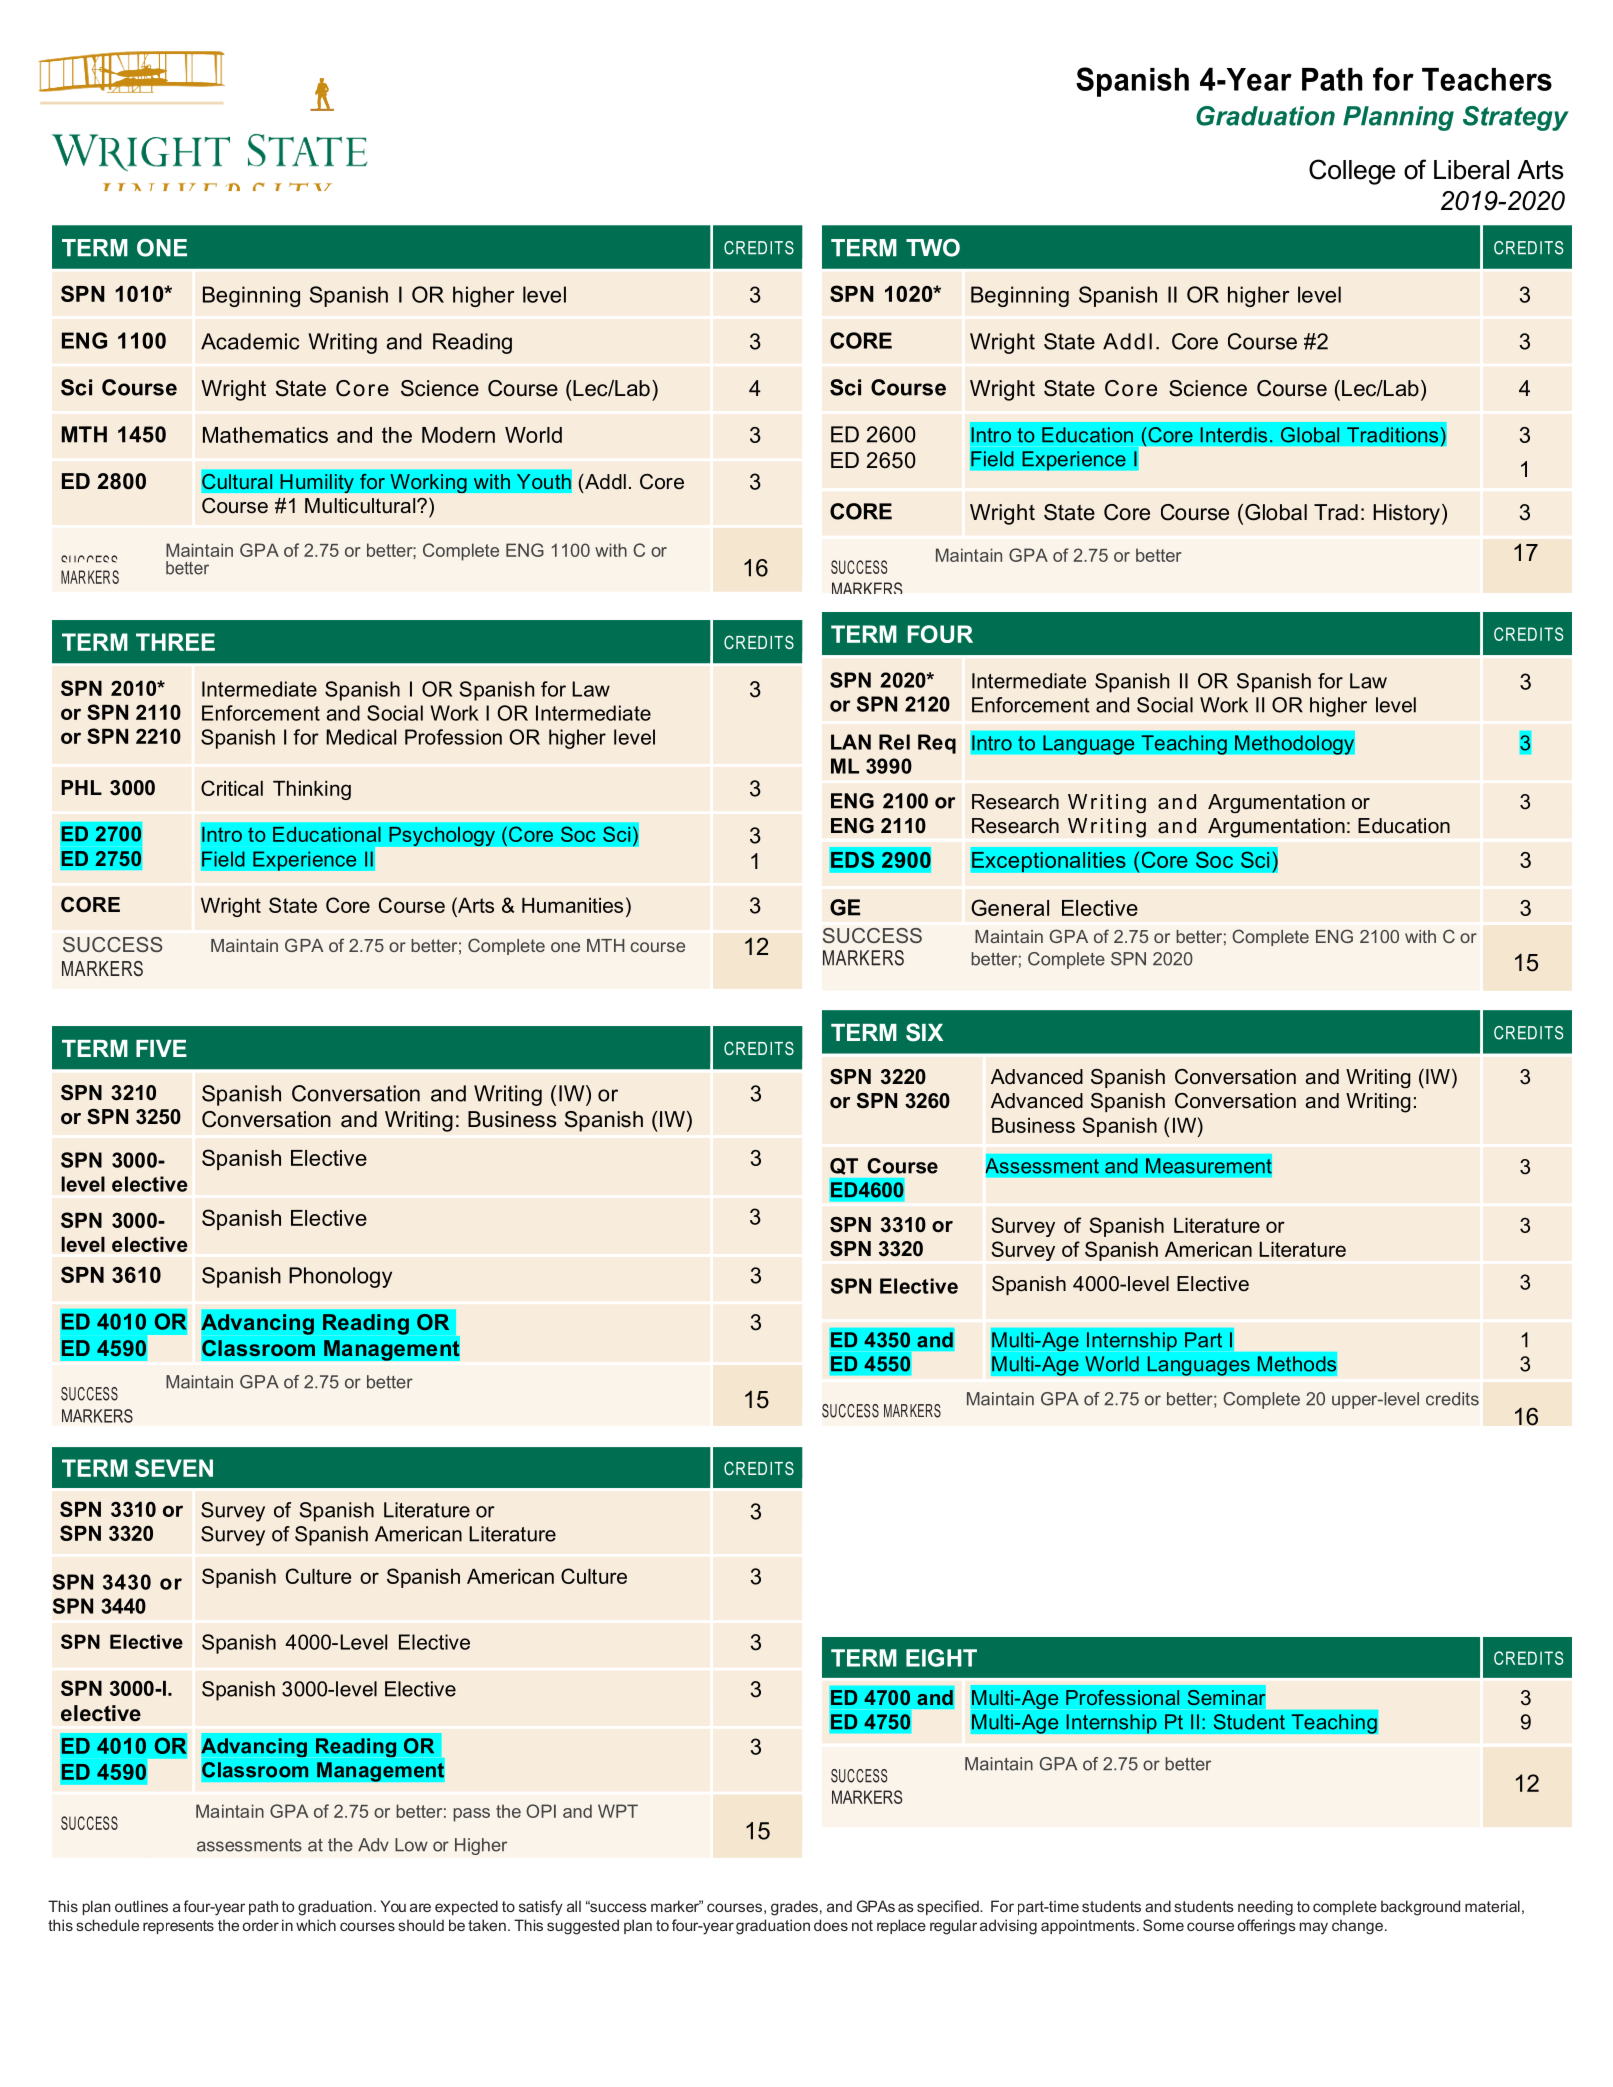 The height and width of the screenshot is (2087, 1613). I want to click on SEVEN, so click(174, 1468).
